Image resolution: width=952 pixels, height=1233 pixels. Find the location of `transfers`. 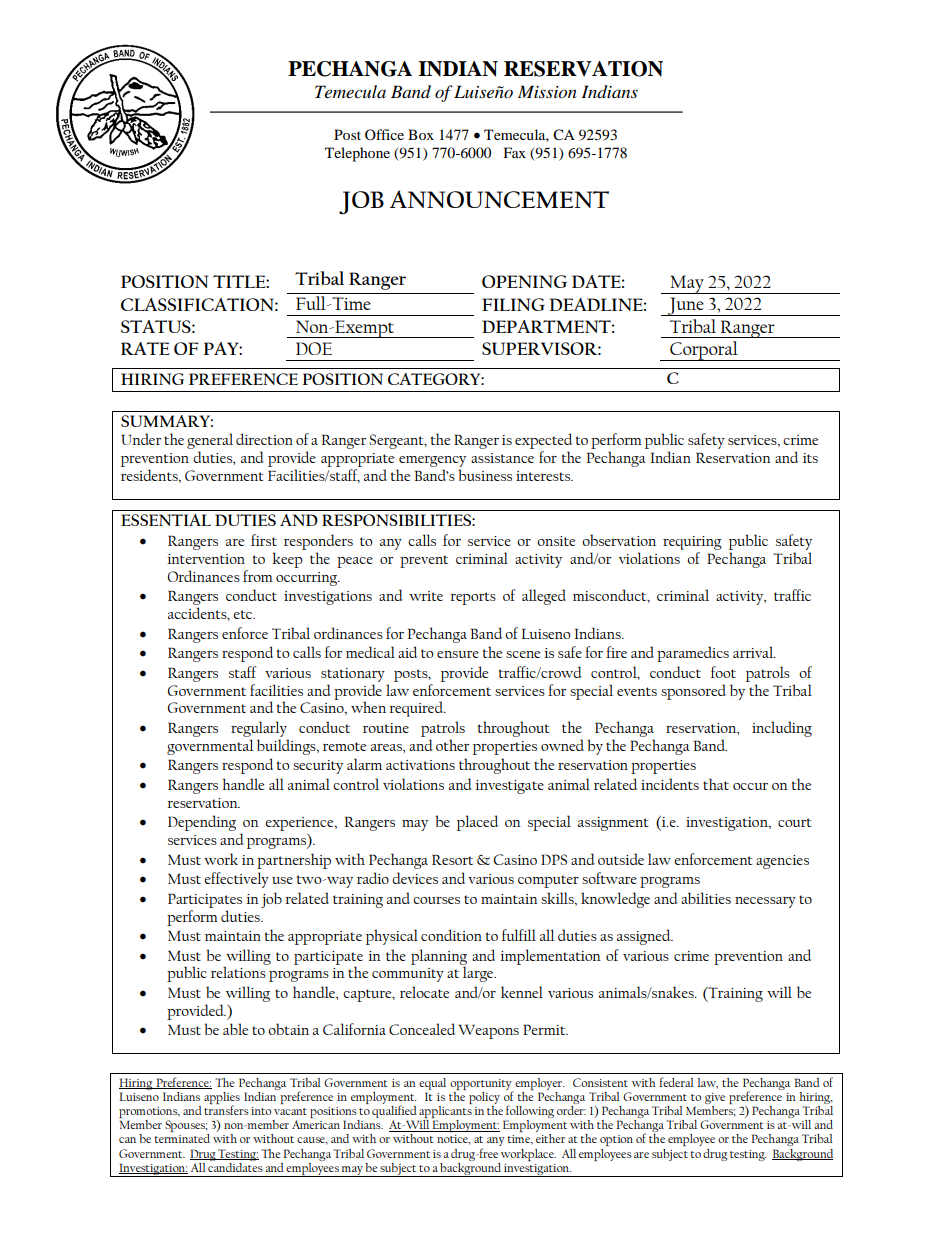

transfers is located at coordinates (226, 1109).
